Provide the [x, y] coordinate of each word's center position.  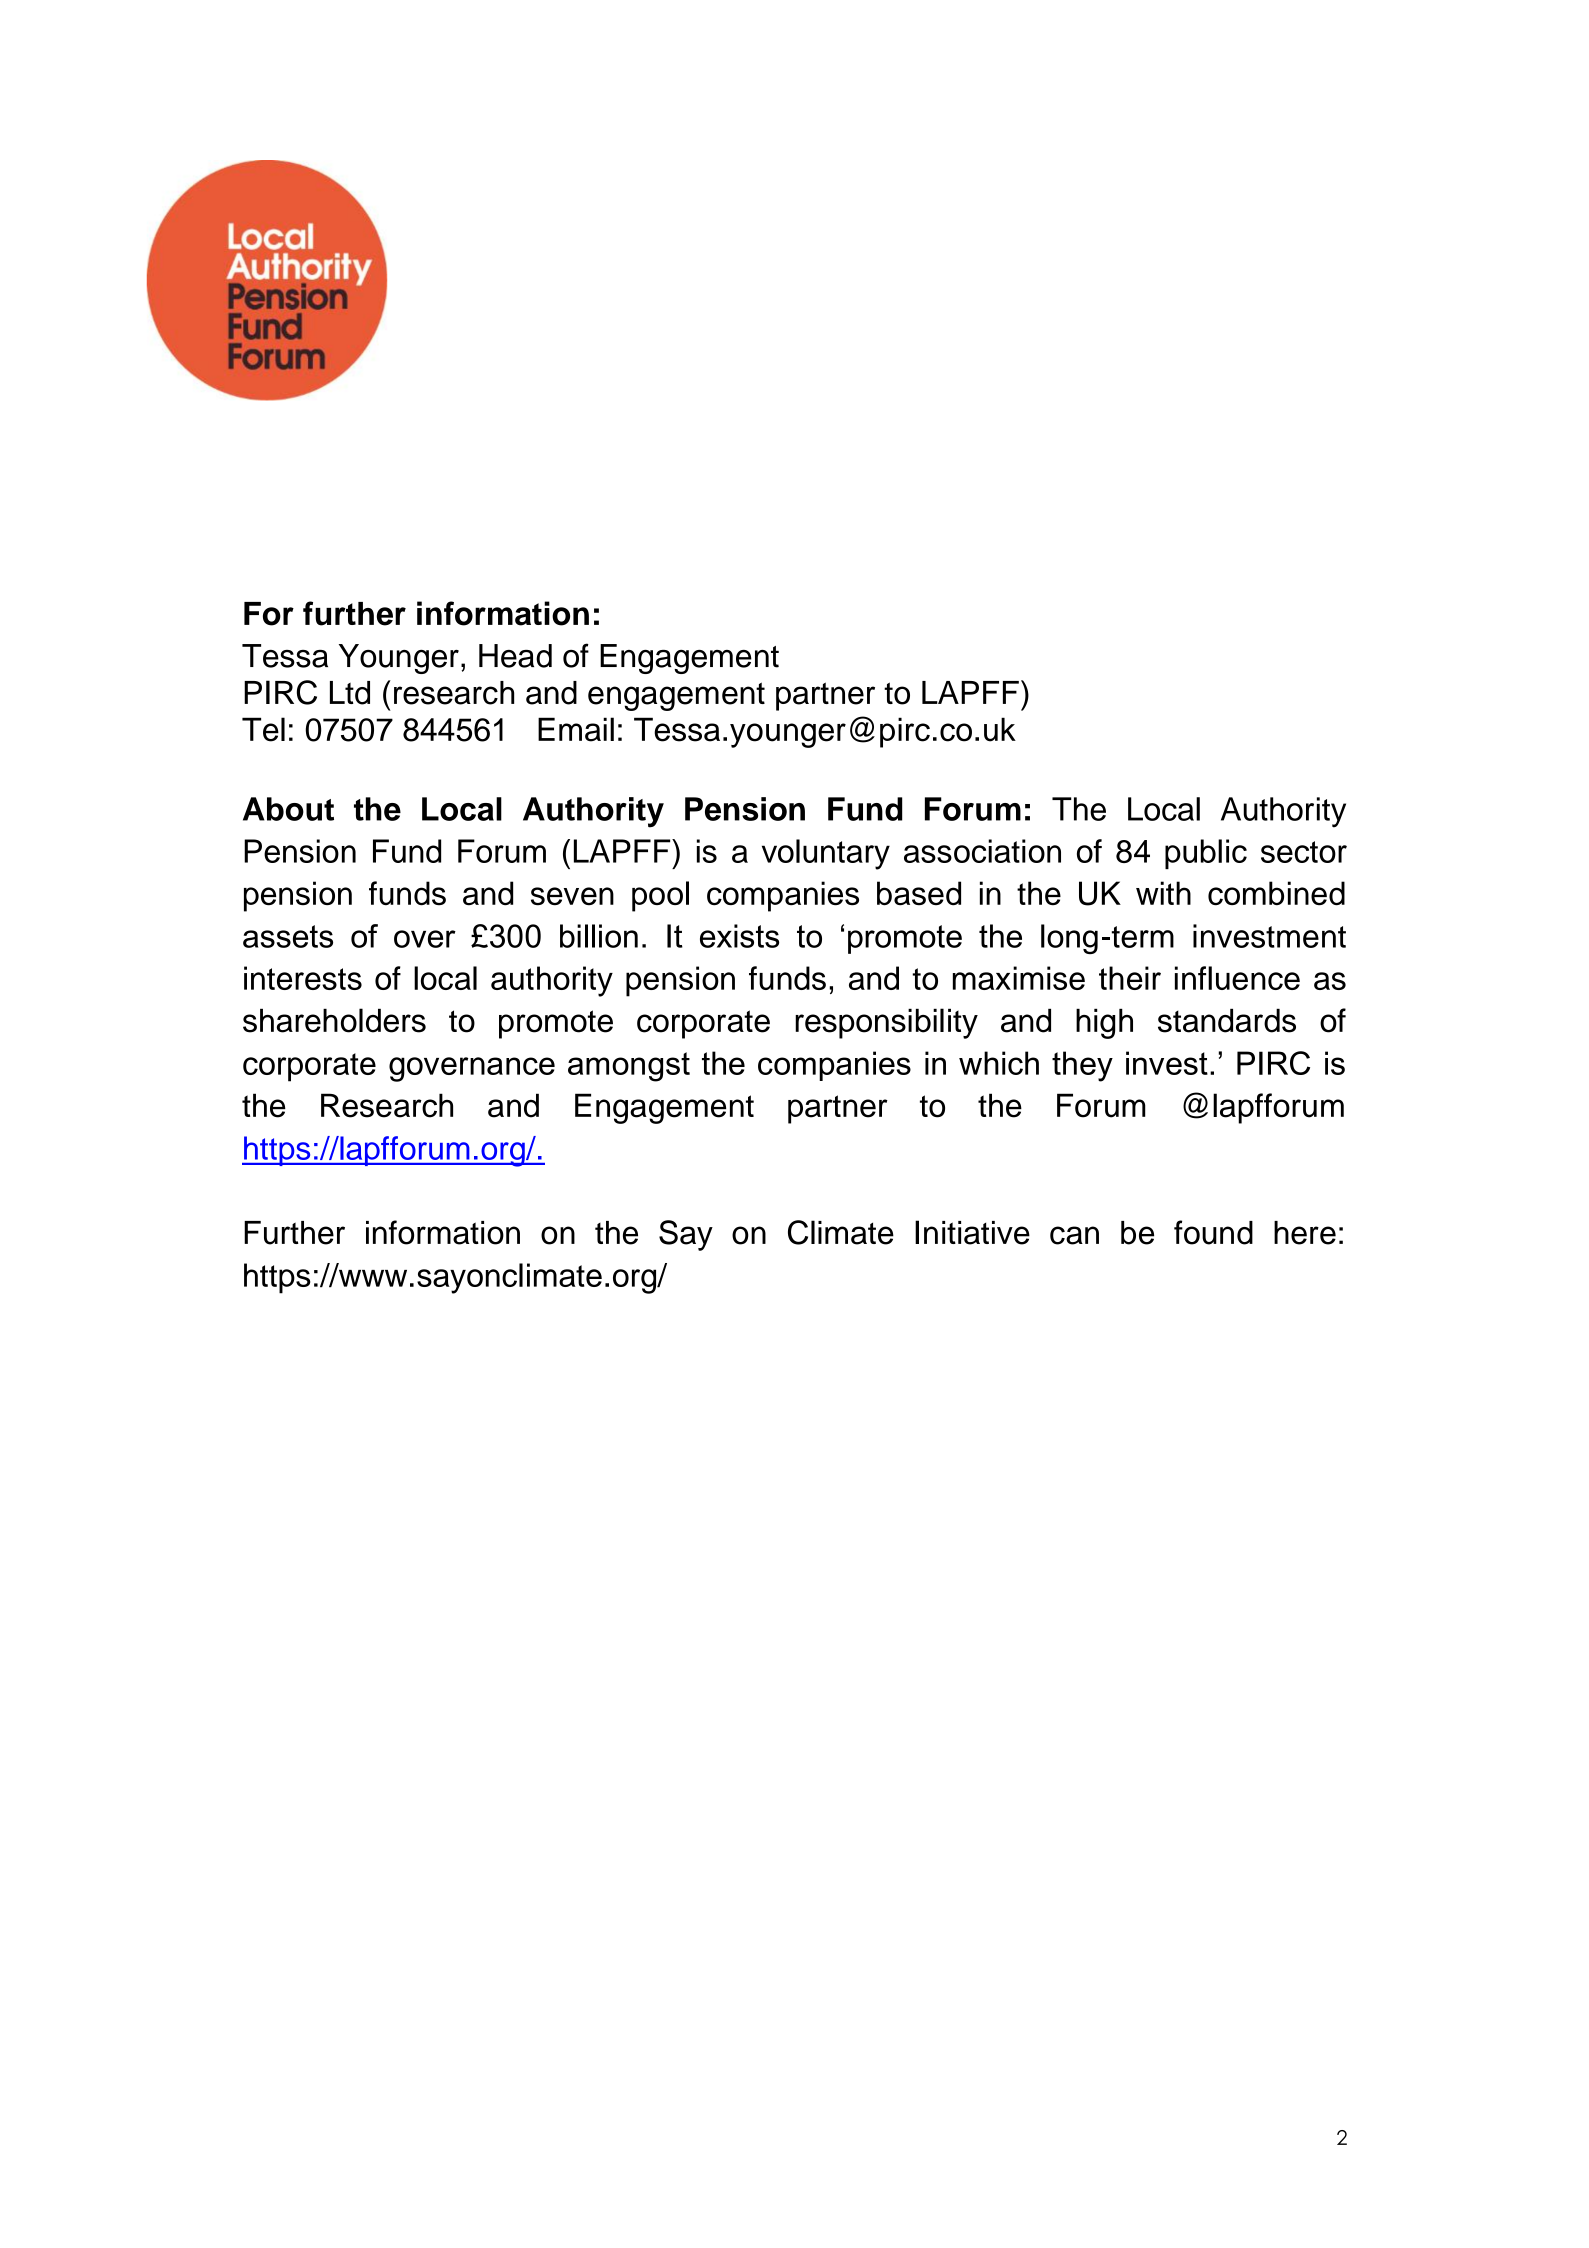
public [1206, 854]
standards [1227, 1020]
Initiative [972, 1232]
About [288, 809]
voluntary [826, 854]
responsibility [886, 1023]
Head [515, 656]
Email [576, 729]
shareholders [334, 1020]
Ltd [350, 693]
